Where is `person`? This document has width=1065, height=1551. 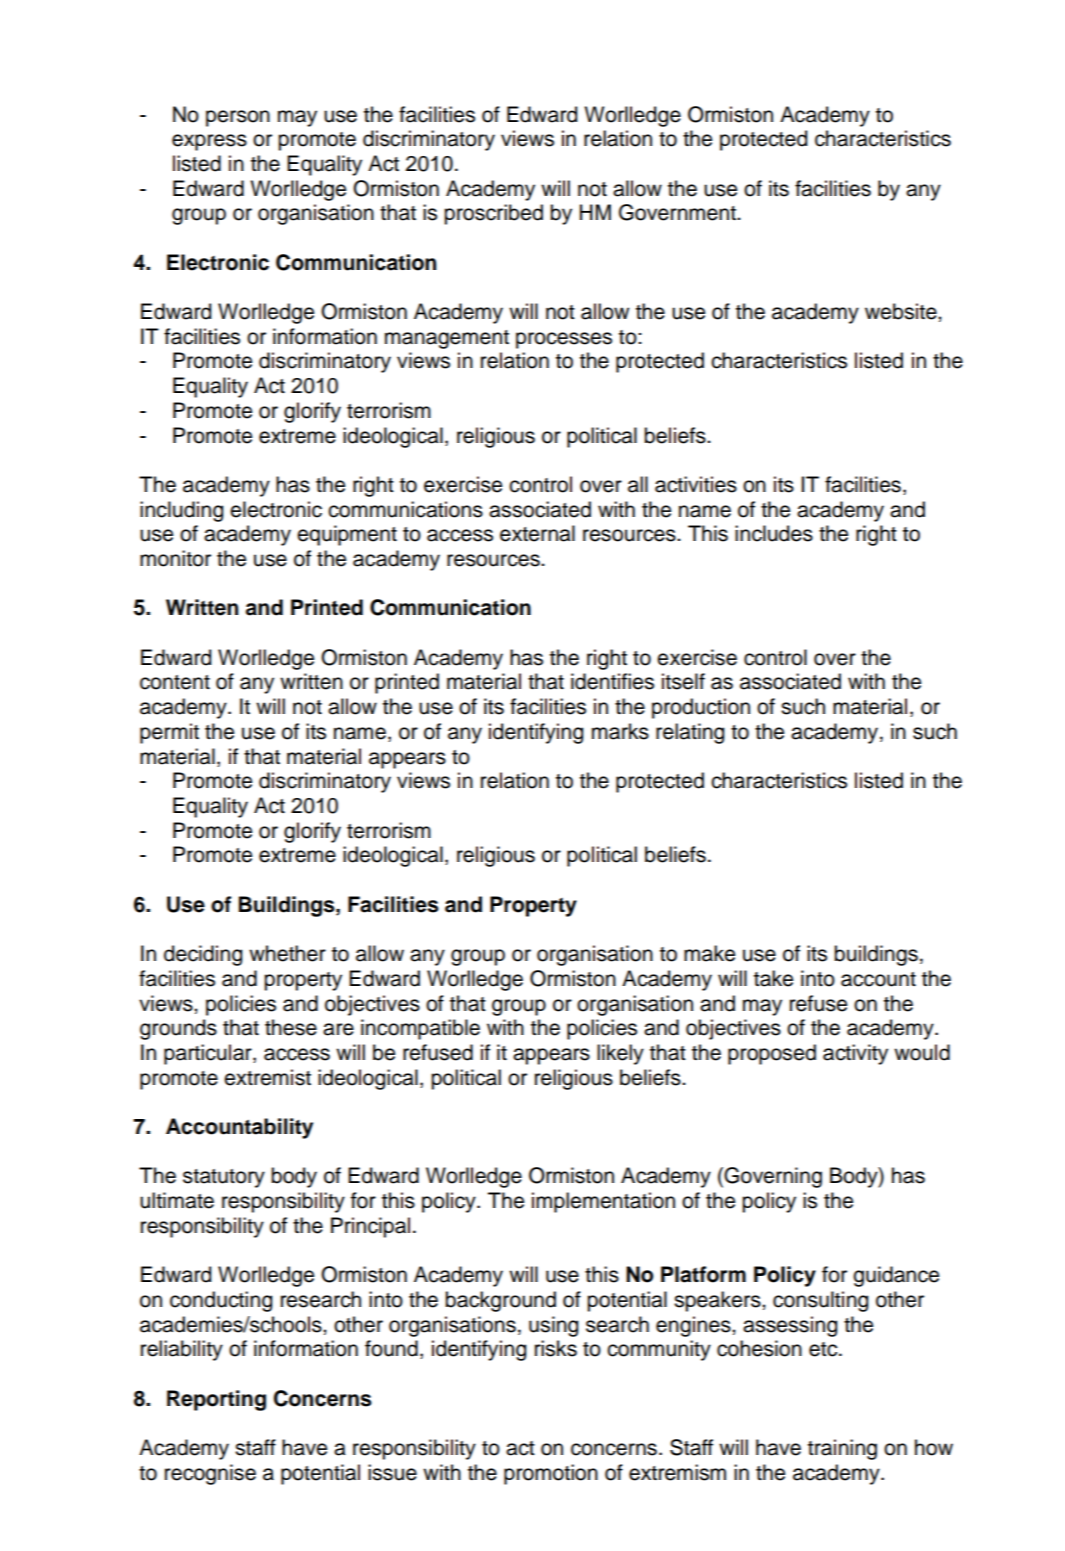
person is located at coordinates (238, 118).
